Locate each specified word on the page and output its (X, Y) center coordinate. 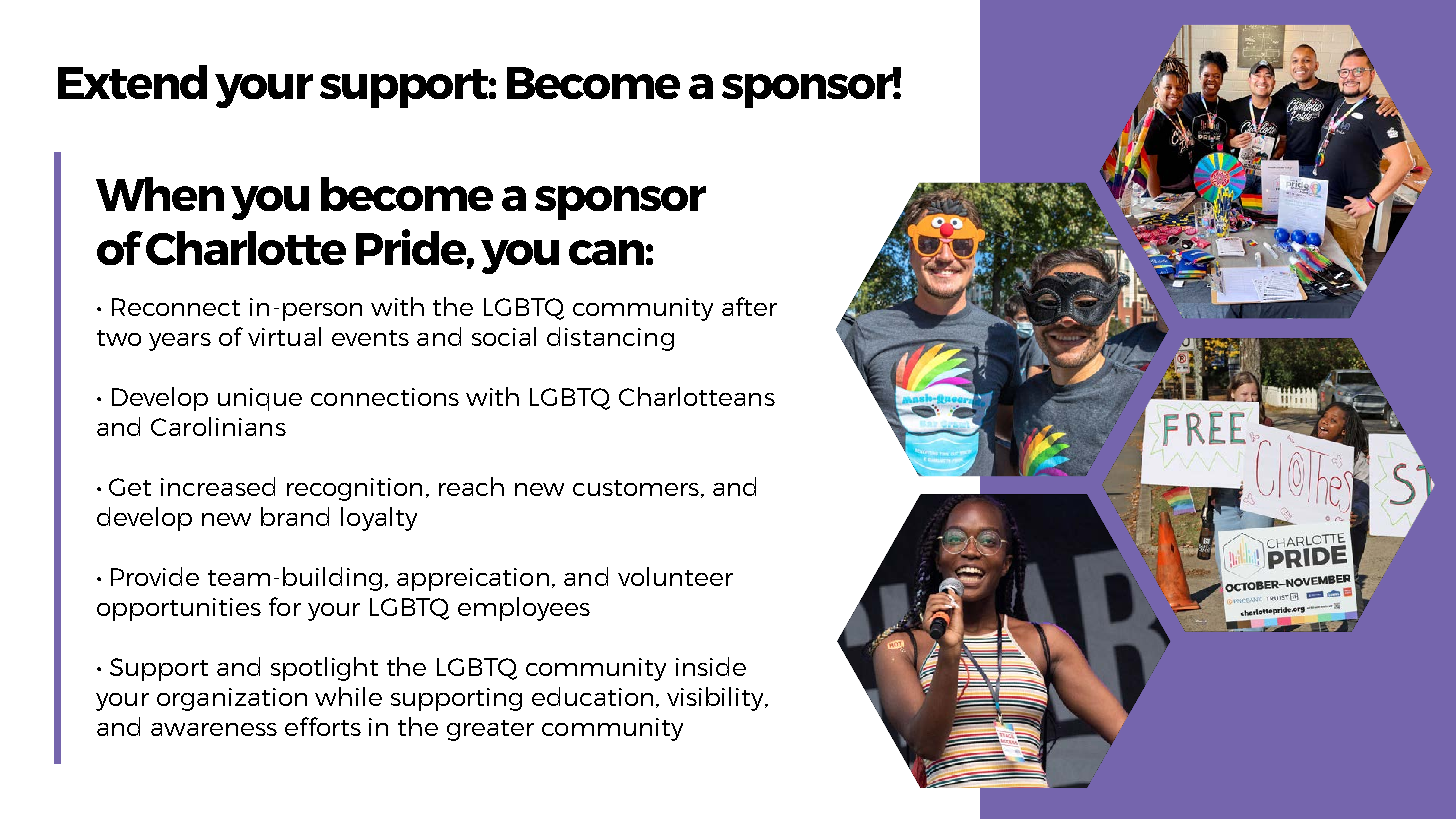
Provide (155, 576)
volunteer (675, 576)
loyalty (379, 519)
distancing (610, 339)
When (160, 194)
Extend (132, 82)
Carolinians (218, 426)
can (606, 252)
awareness (214, 729)
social (504, 336)
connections (385, 397)
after (749, 306)
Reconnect (176, 307)
